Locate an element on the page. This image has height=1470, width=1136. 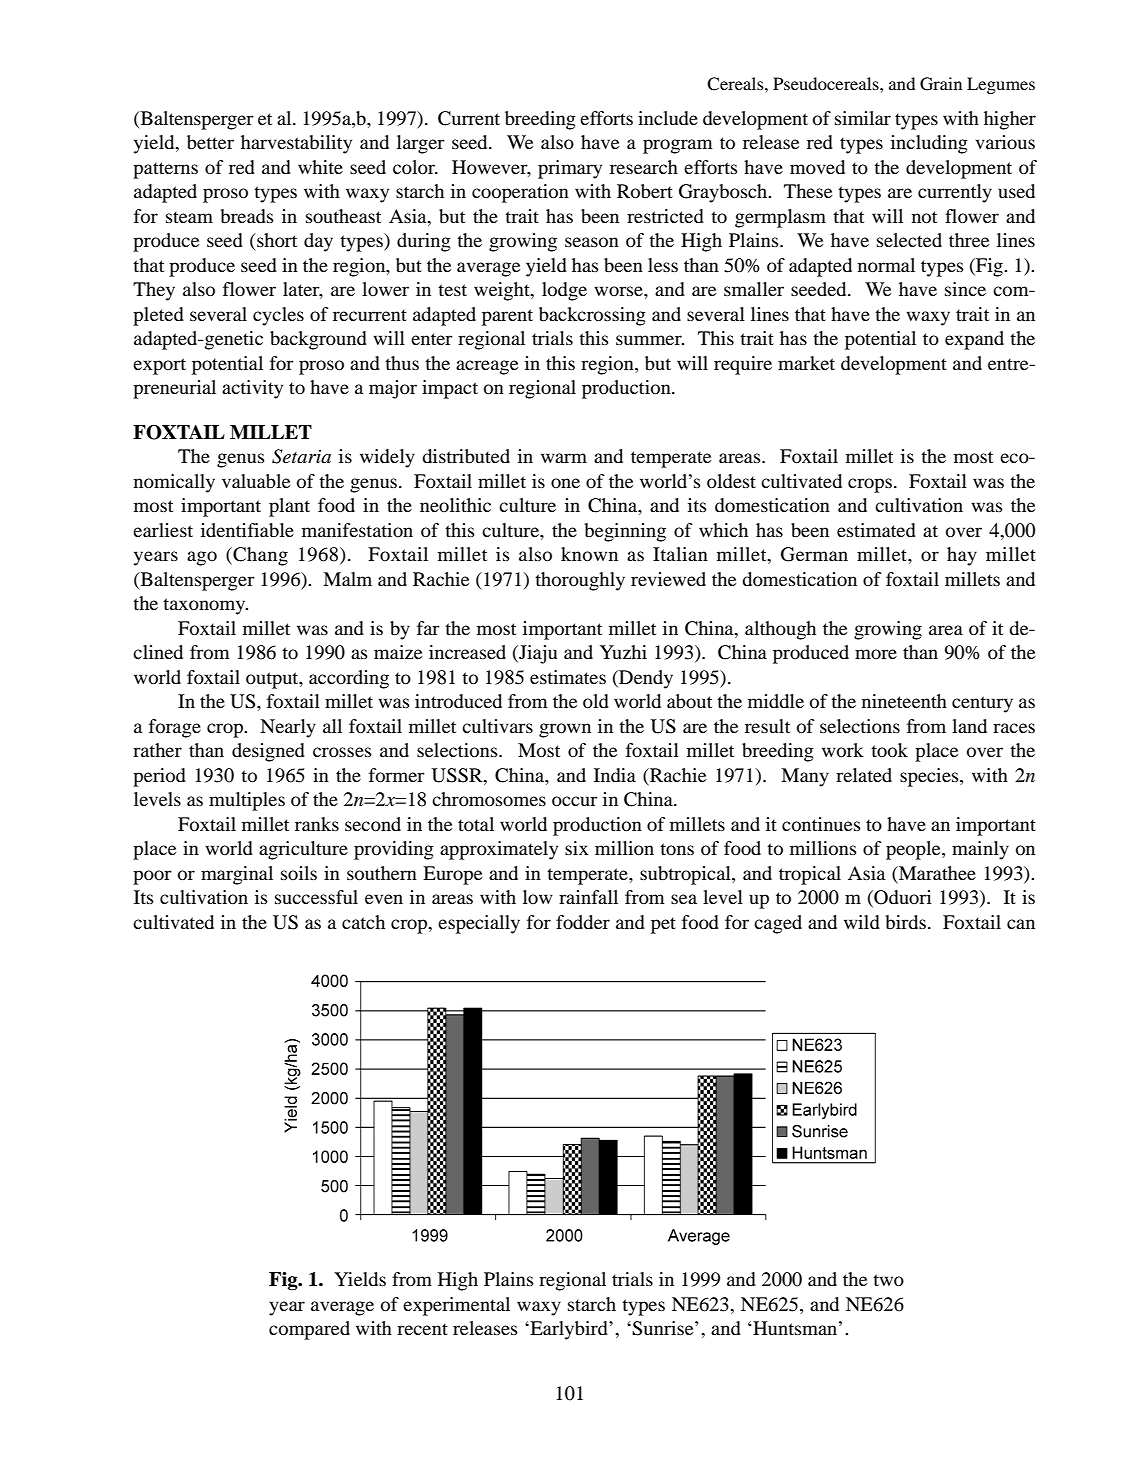
Nearly is located at coordinates (288, 728).
